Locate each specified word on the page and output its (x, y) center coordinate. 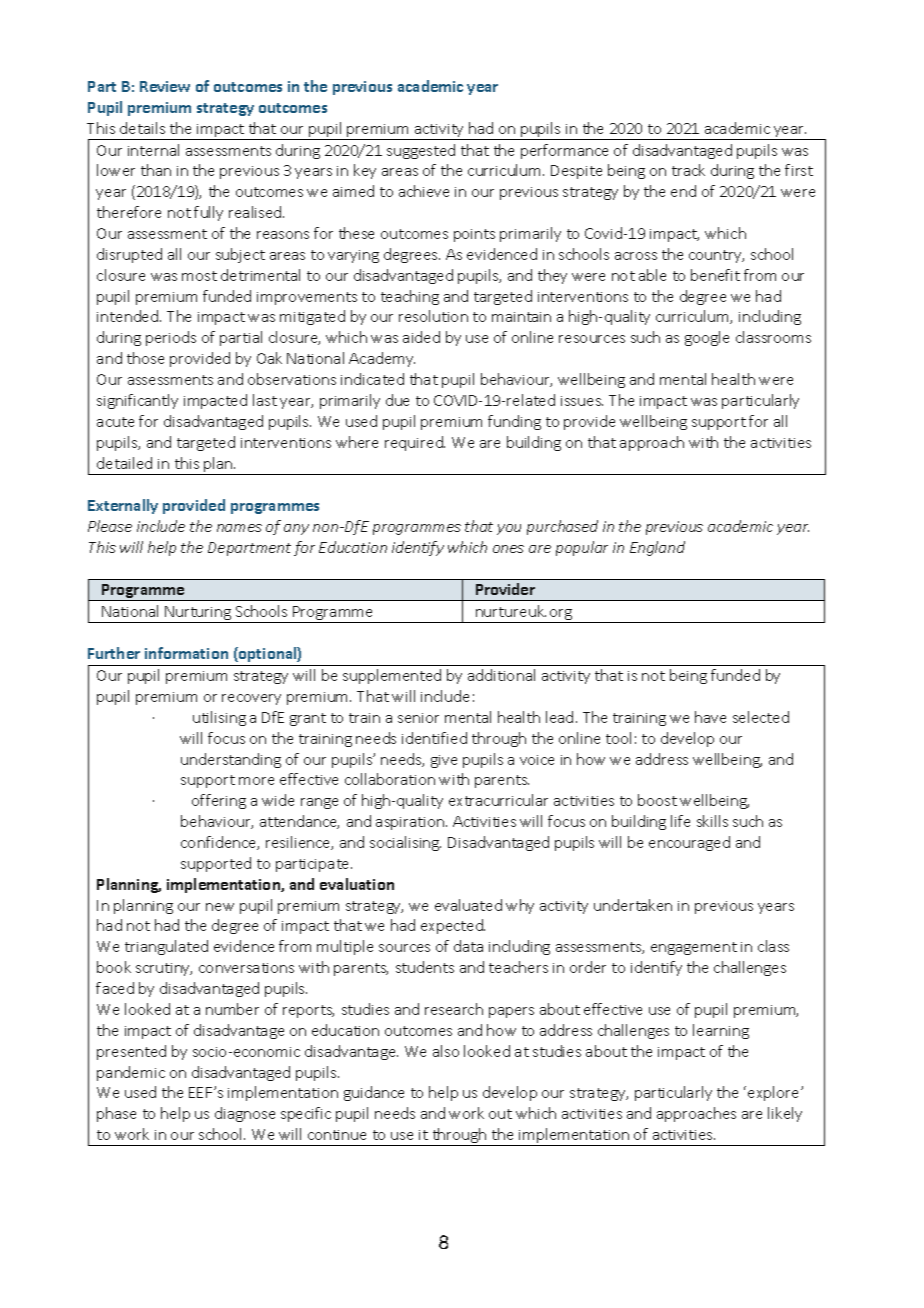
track (688, 170)
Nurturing (198, 614)
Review (165, 86)
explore (775, 1093)
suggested (421, 151)
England (657, 548)
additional (501, 675)
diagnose (245, 1114)
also (446, 1051)
